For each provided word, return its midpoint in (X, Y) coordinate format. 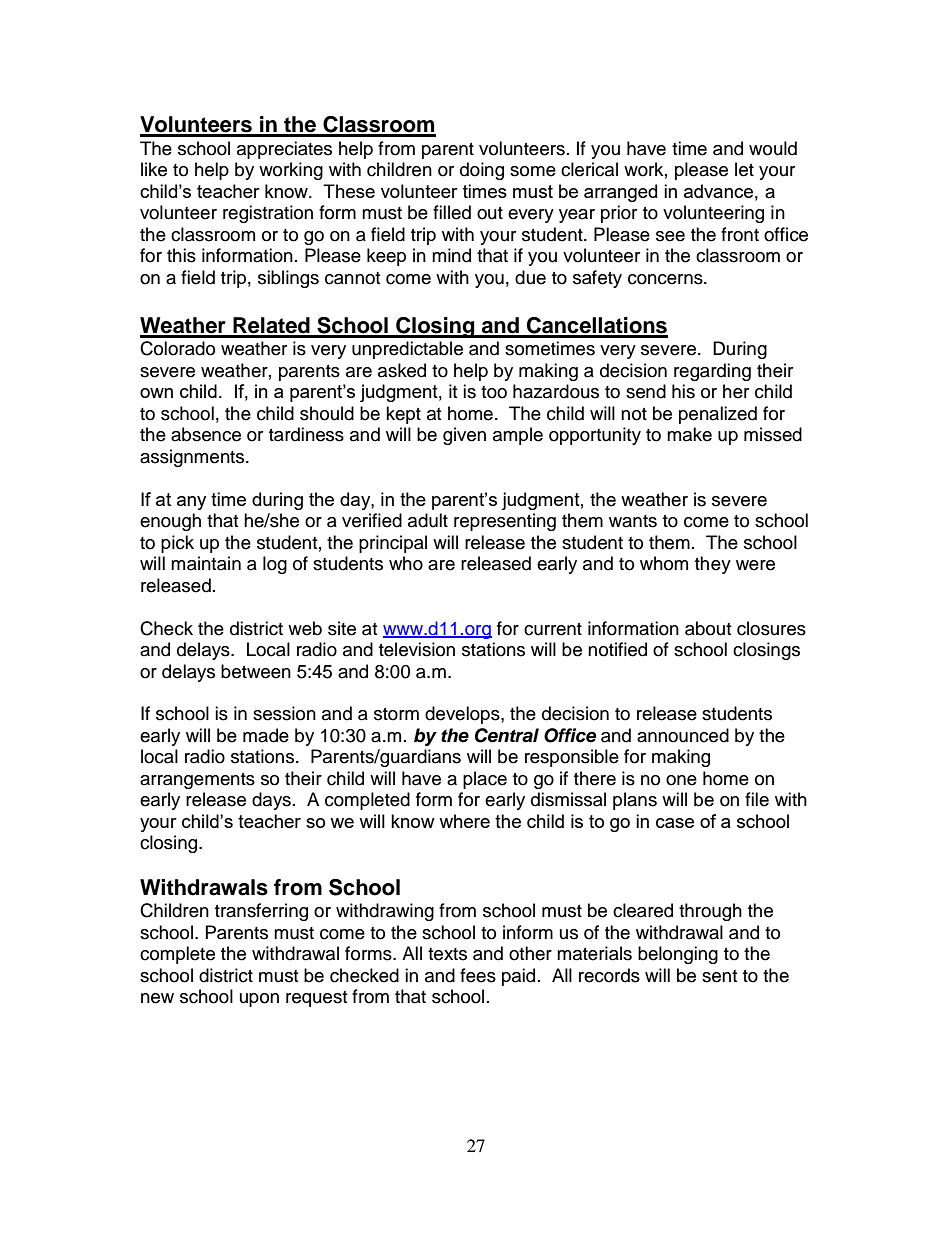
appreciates (284, 150)
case (675, 823)
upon (259, 1000)
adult (428, 520)
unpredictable (407, 350)
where (464, 821)
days (271, 801)
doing (482, 171)
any (191, 503)
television (417, 649)
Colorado (177, 348)
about (708, 628)
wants (633, 521)
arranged (620, 193)
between (256, 671)
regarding (712, 372)
